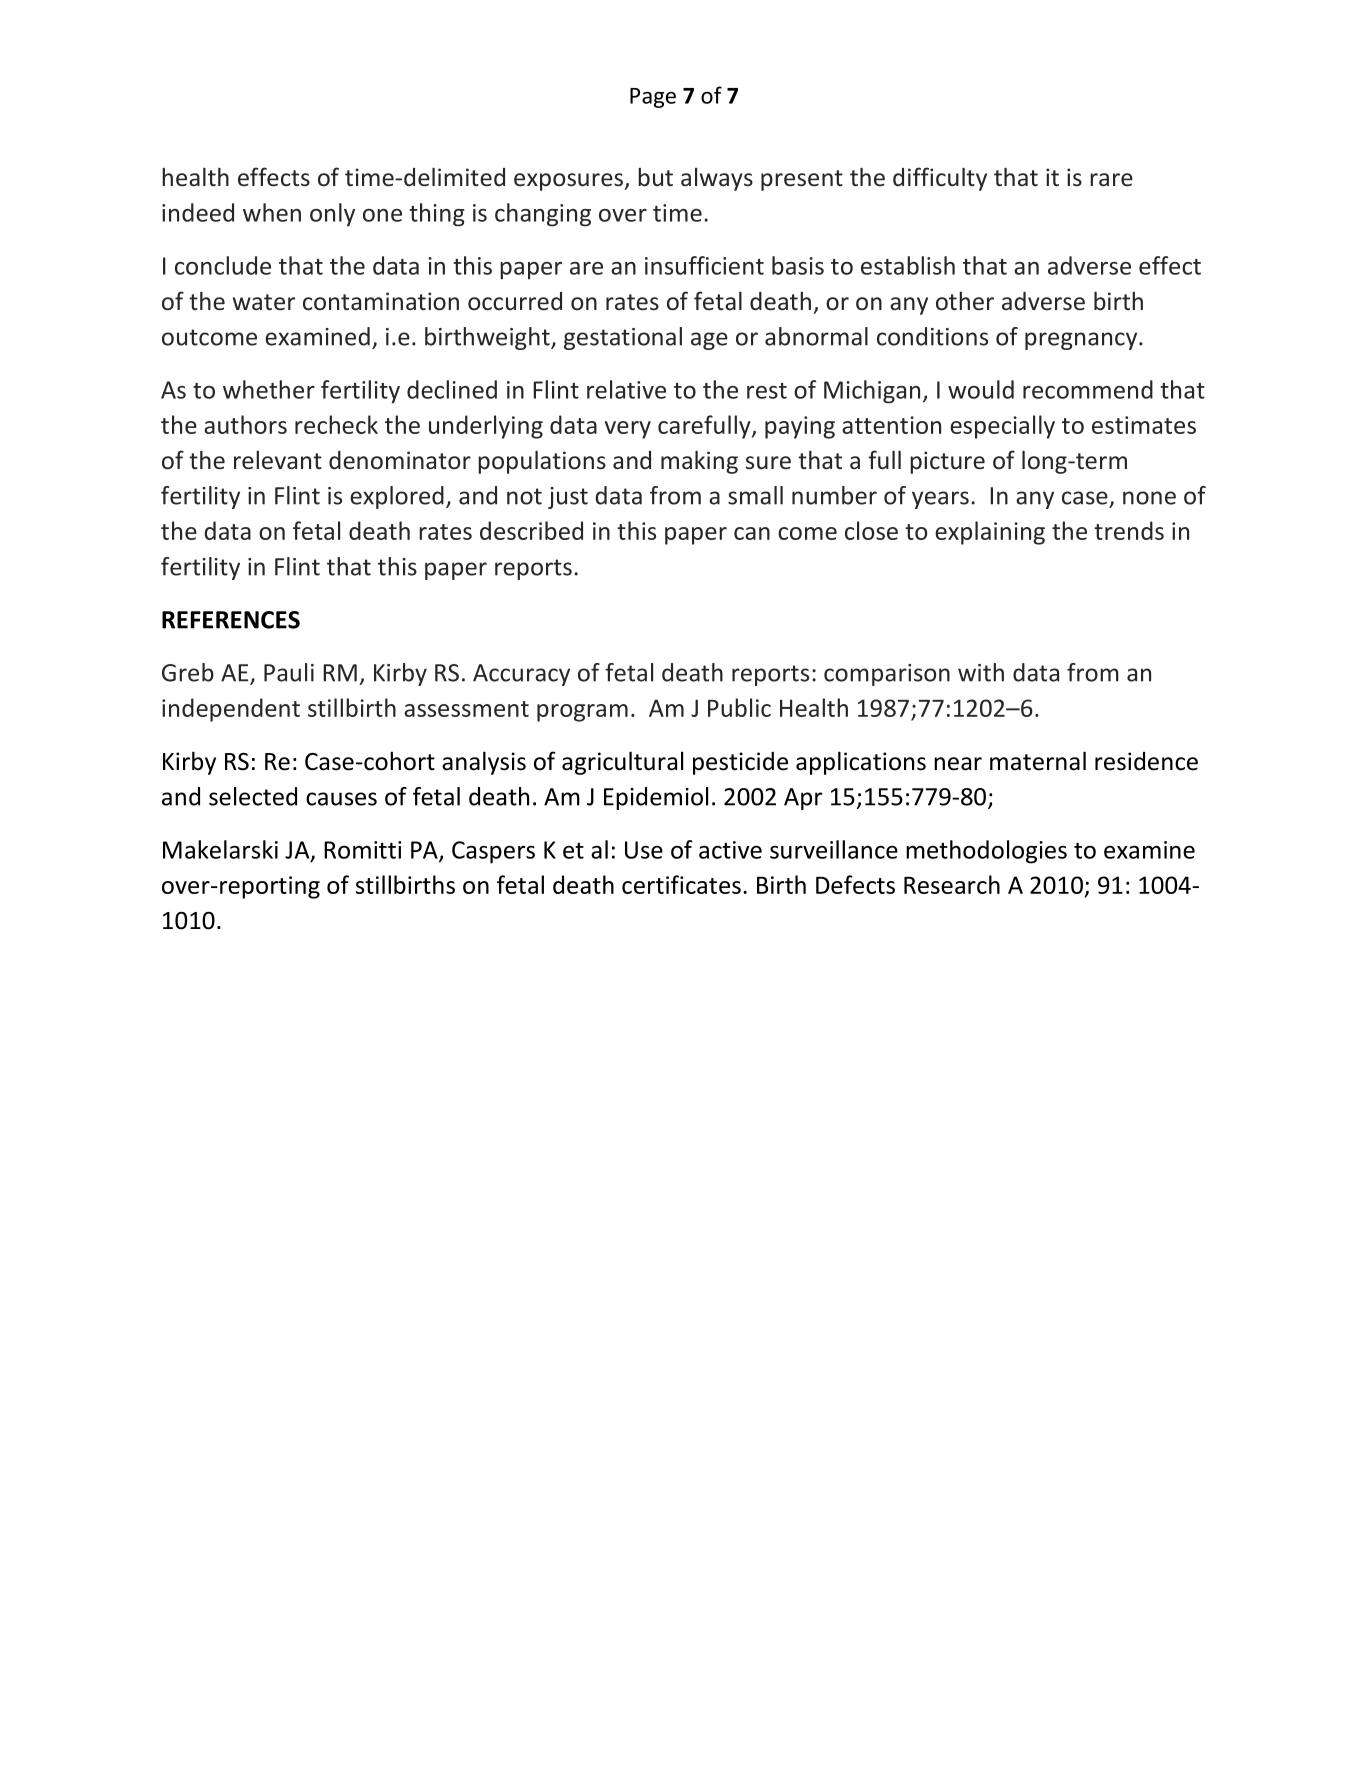  I want to click on methodologies, so click(986, 852).
